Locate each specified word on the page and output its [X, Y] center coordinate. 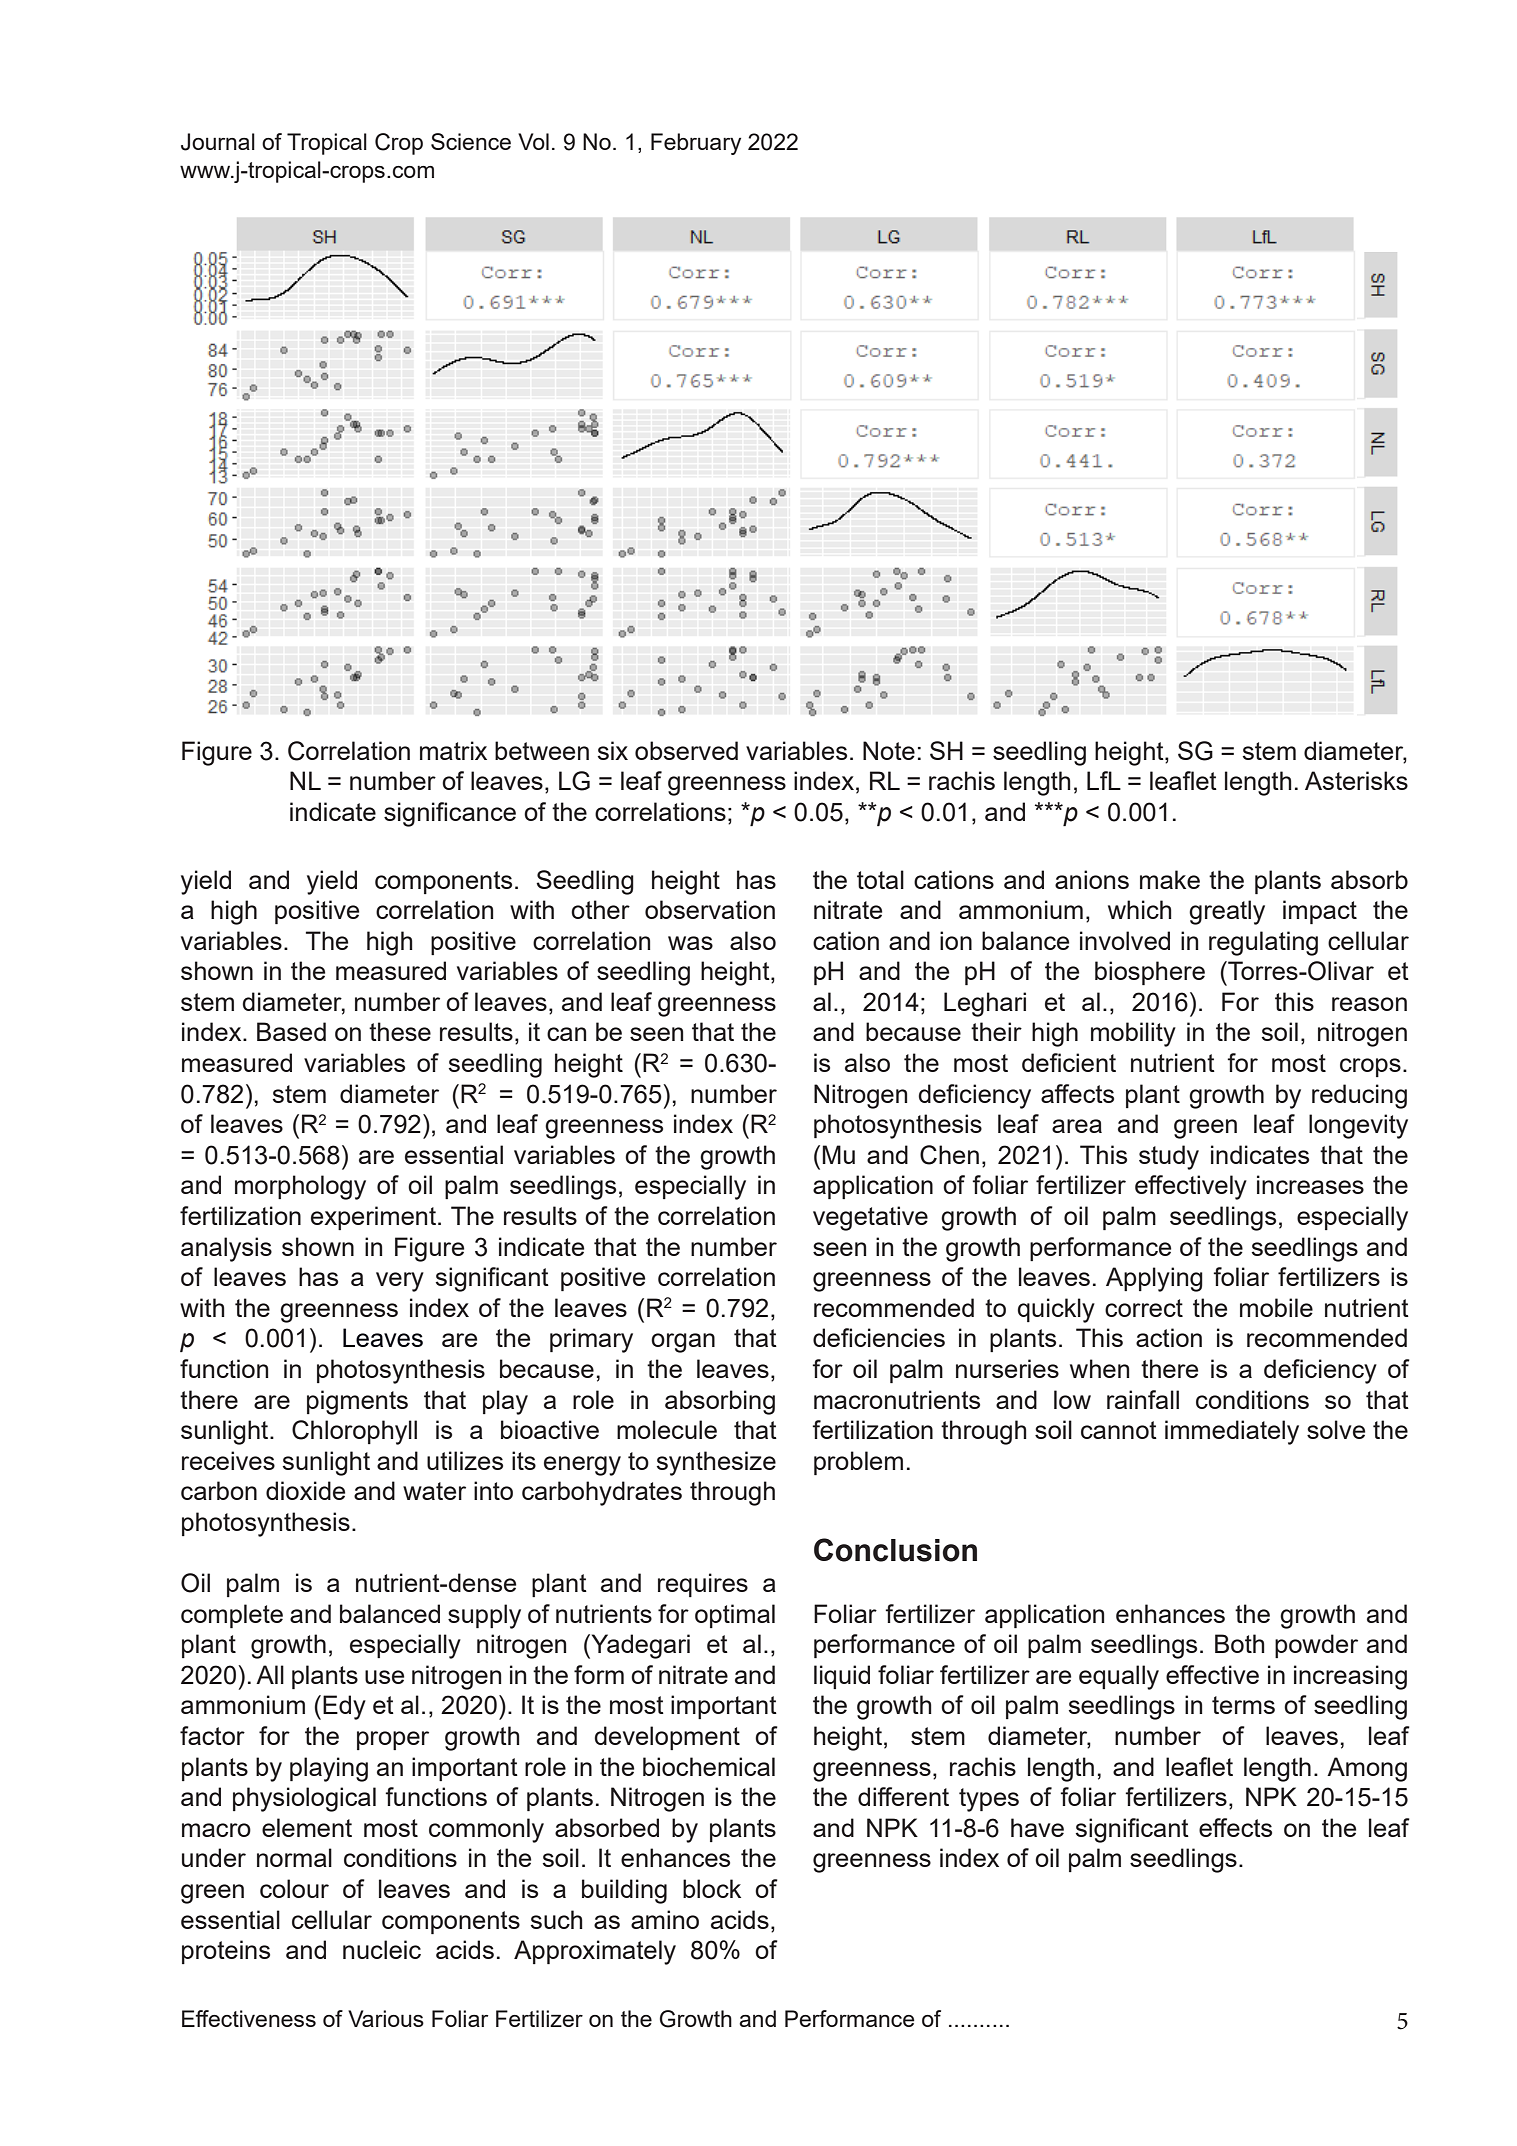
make [1170, 879]
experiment [375, 1218]
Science [471, 141]
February [696, 144]
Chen [949, 1155]
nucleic [382, 1949]
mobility [1133, 1034]
